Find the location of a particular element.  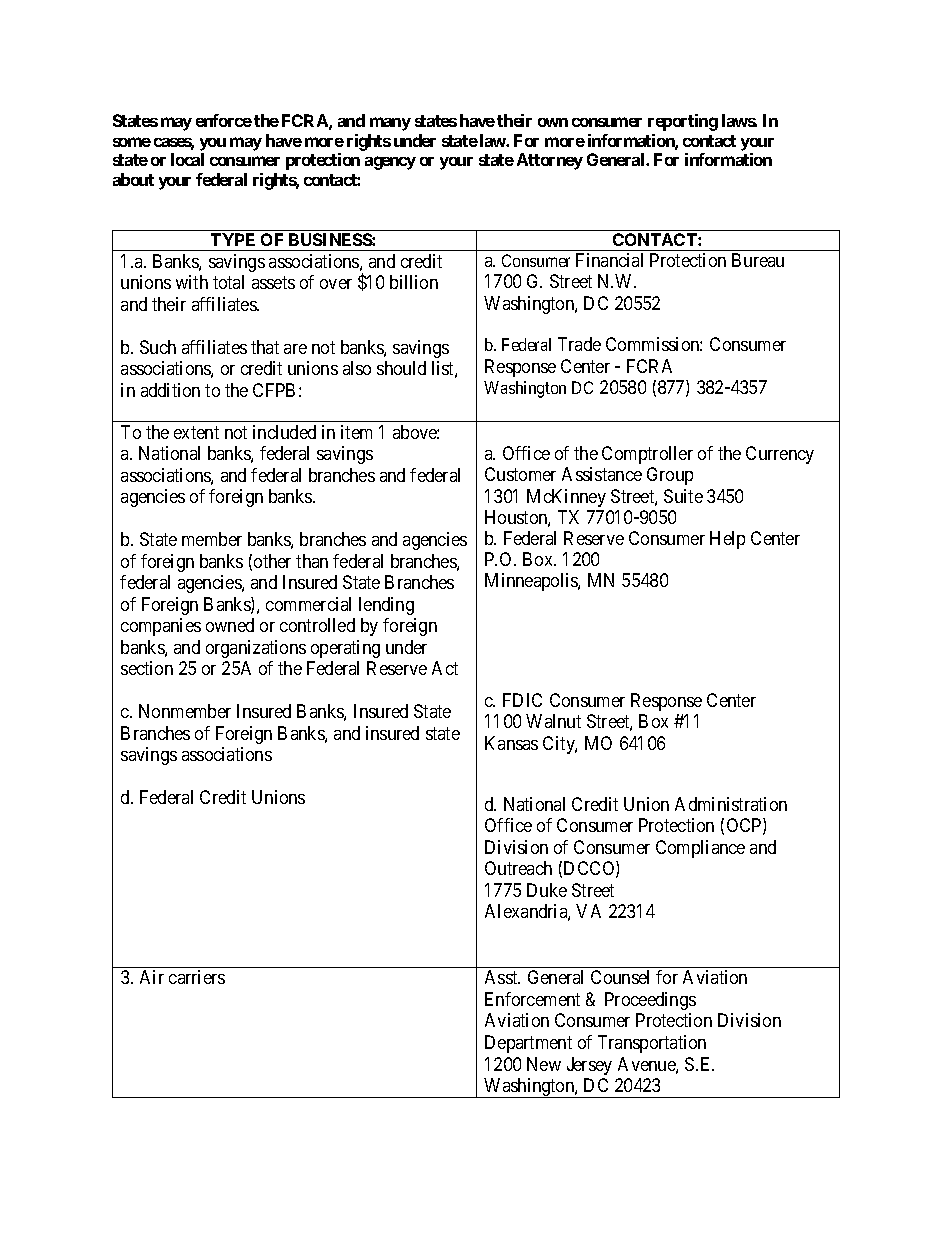

Customer is located at coordinates (520, 474).
